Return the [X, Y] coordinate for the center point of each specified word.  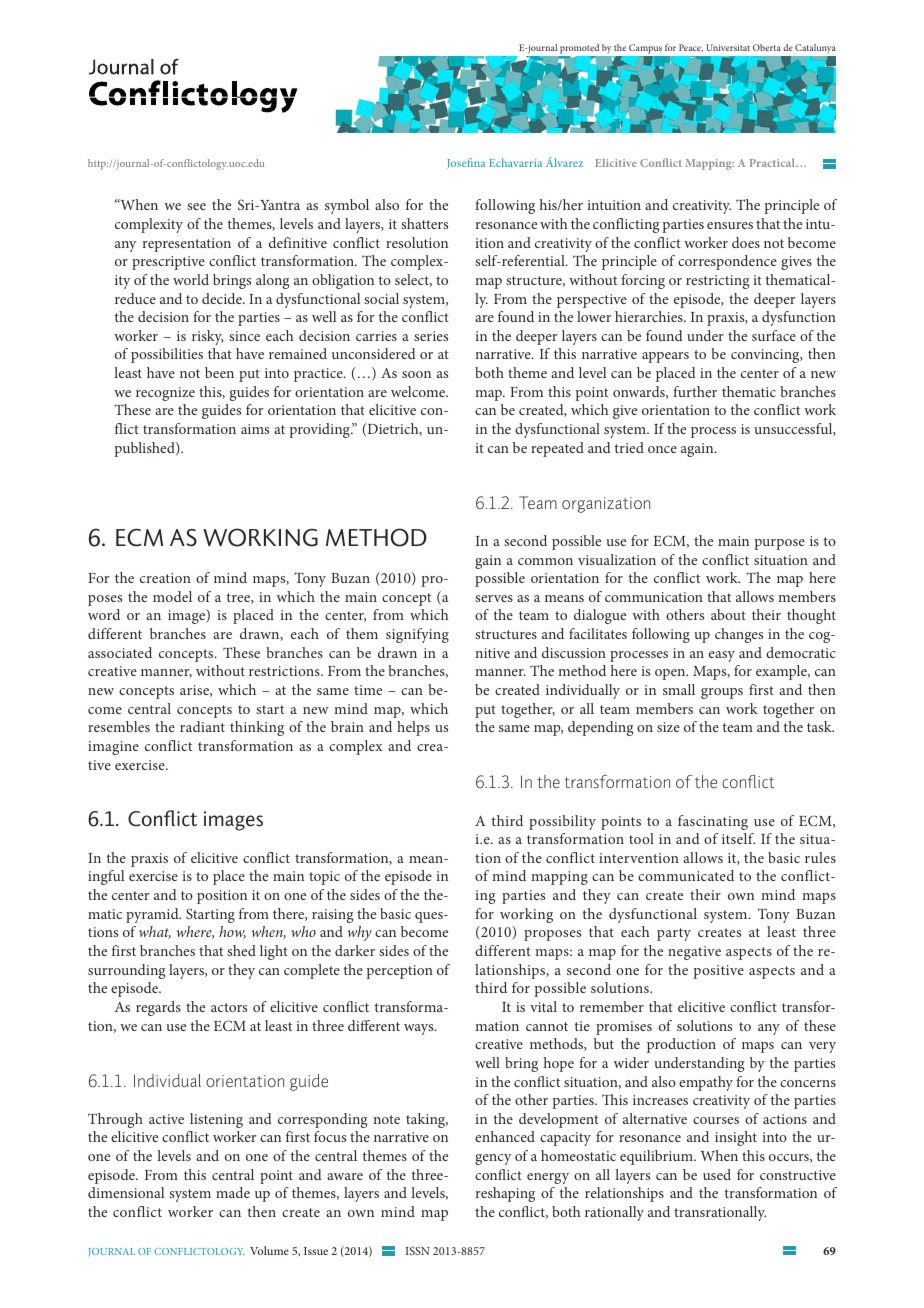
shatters [424, 223]
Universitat [728, 47]
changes [739, 635]
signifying [417, 635]
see [196, 206]
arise [195, 691]
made [233, 1192]
